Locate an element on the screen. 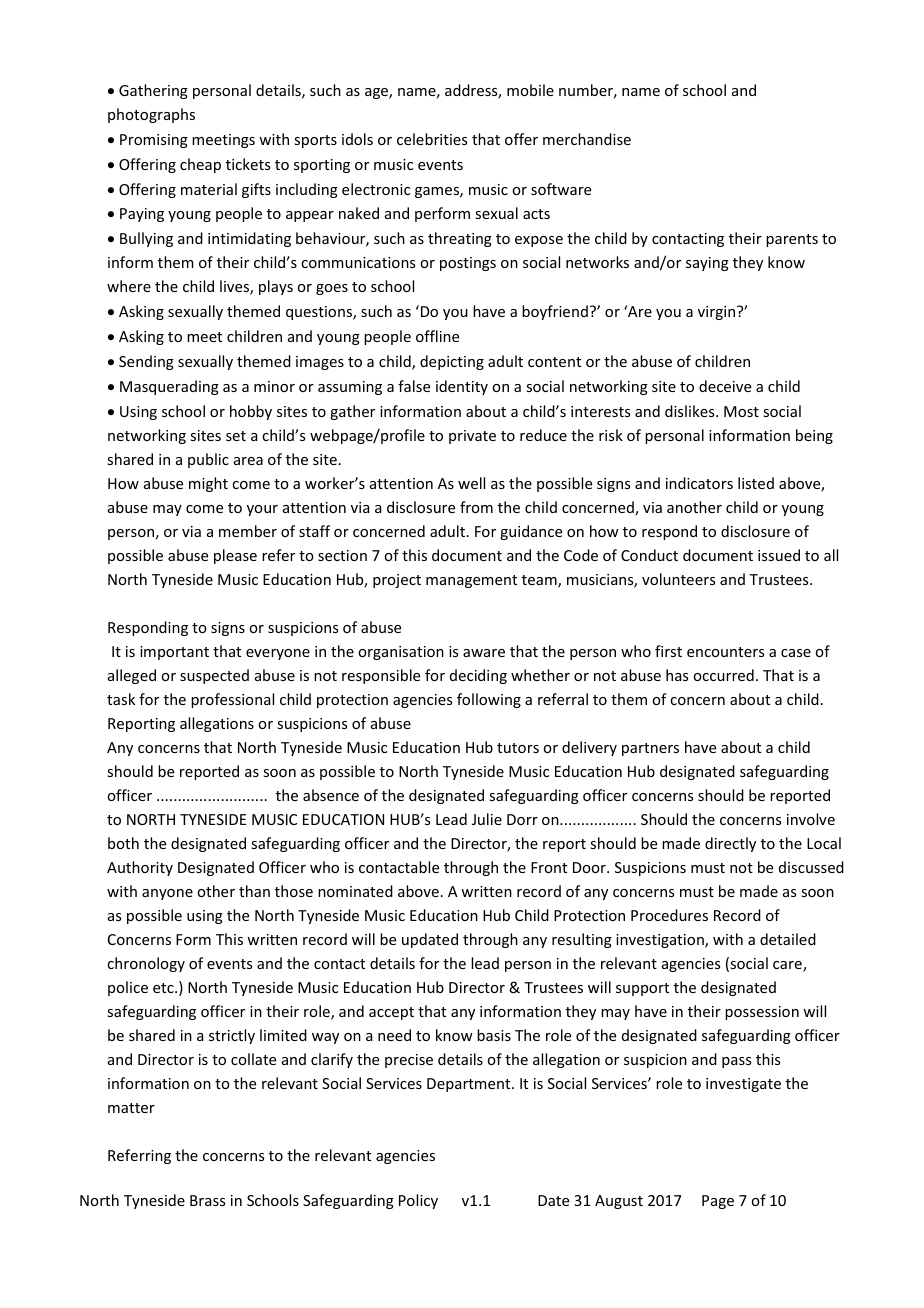 The width and height of the screenshot is (924, 1308). Sending is located at coordinates (146, 362).
